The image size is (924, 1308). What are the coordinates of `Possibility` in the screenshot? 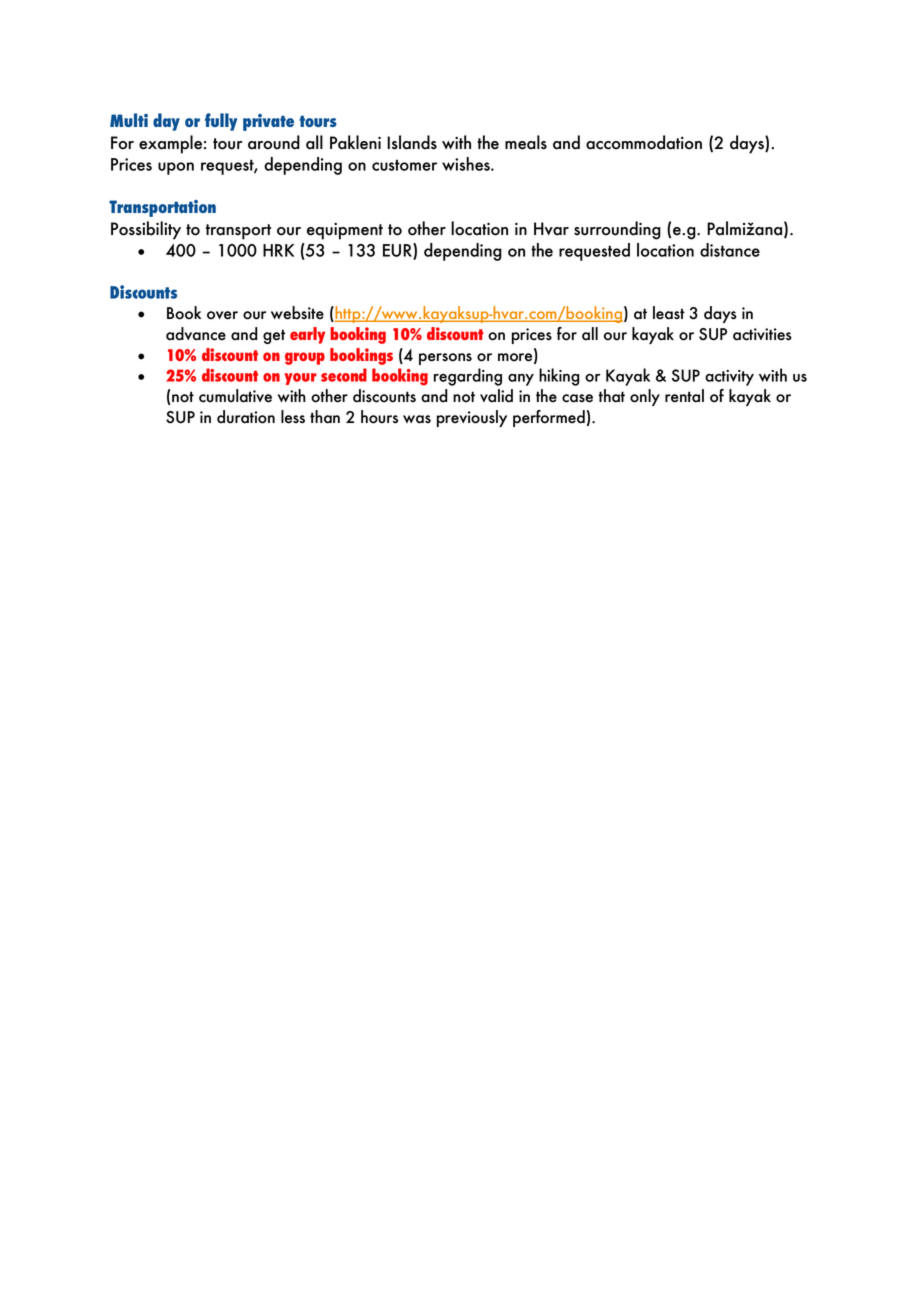 It's located at (146, 230).
